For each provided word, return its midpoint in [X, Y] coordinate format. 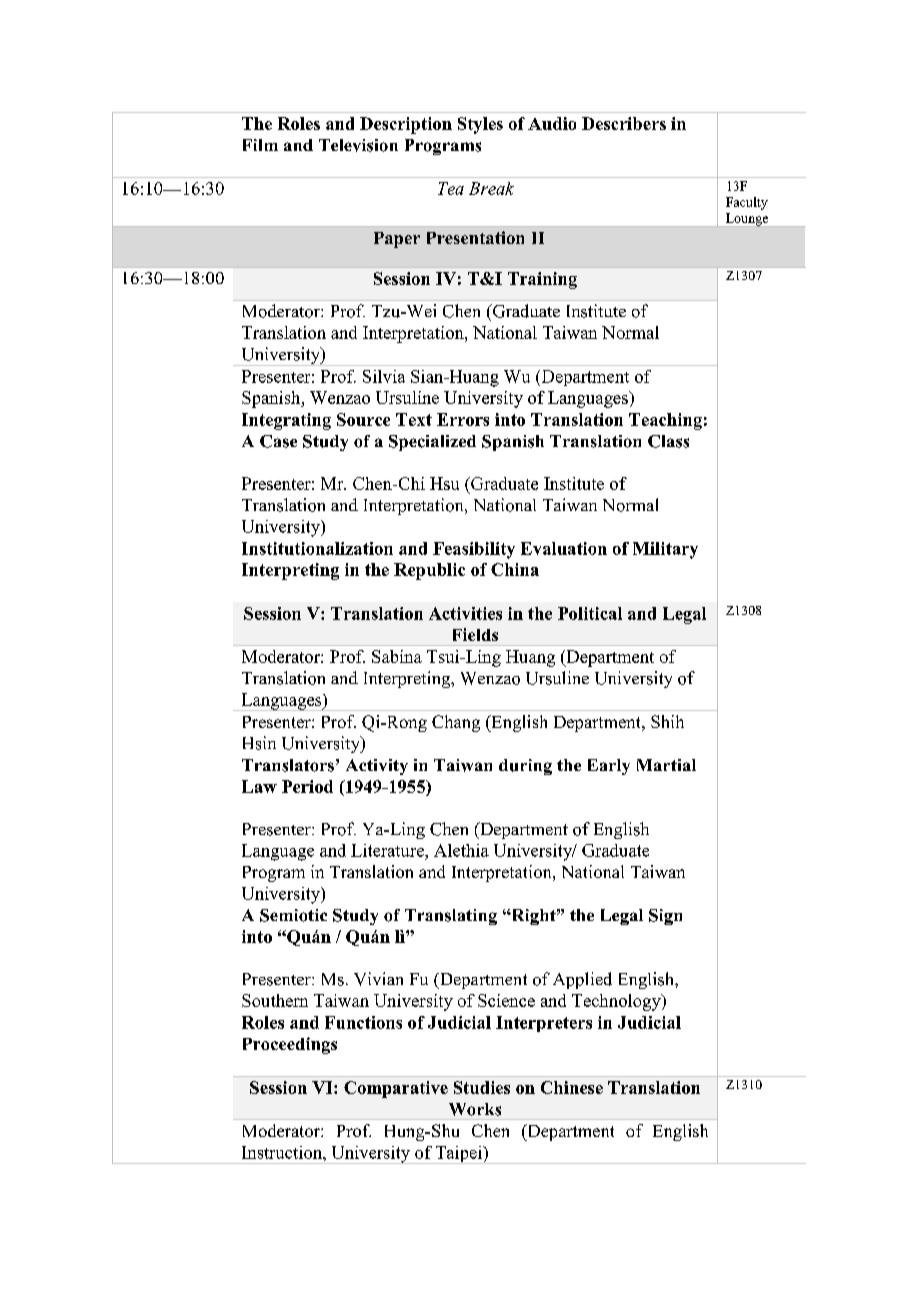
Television [358, 145]
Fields [475, 634]
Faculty [747, 203]
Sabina [397, 656]
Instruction [283, 1152]
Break [491, 188]
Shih [667, 721]
